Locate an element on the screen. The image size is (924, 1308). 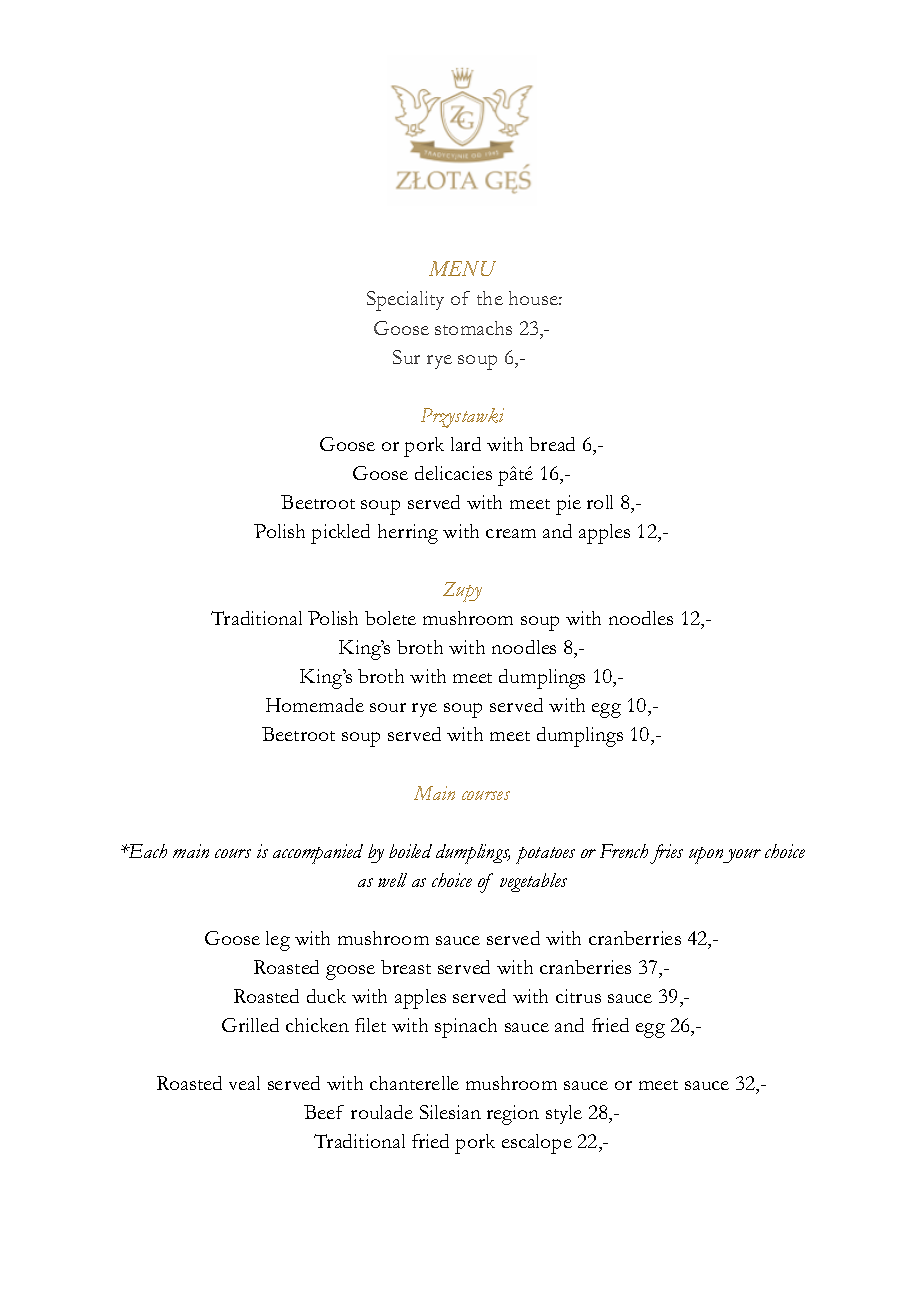
fries is located at coordinates (666, 854).
